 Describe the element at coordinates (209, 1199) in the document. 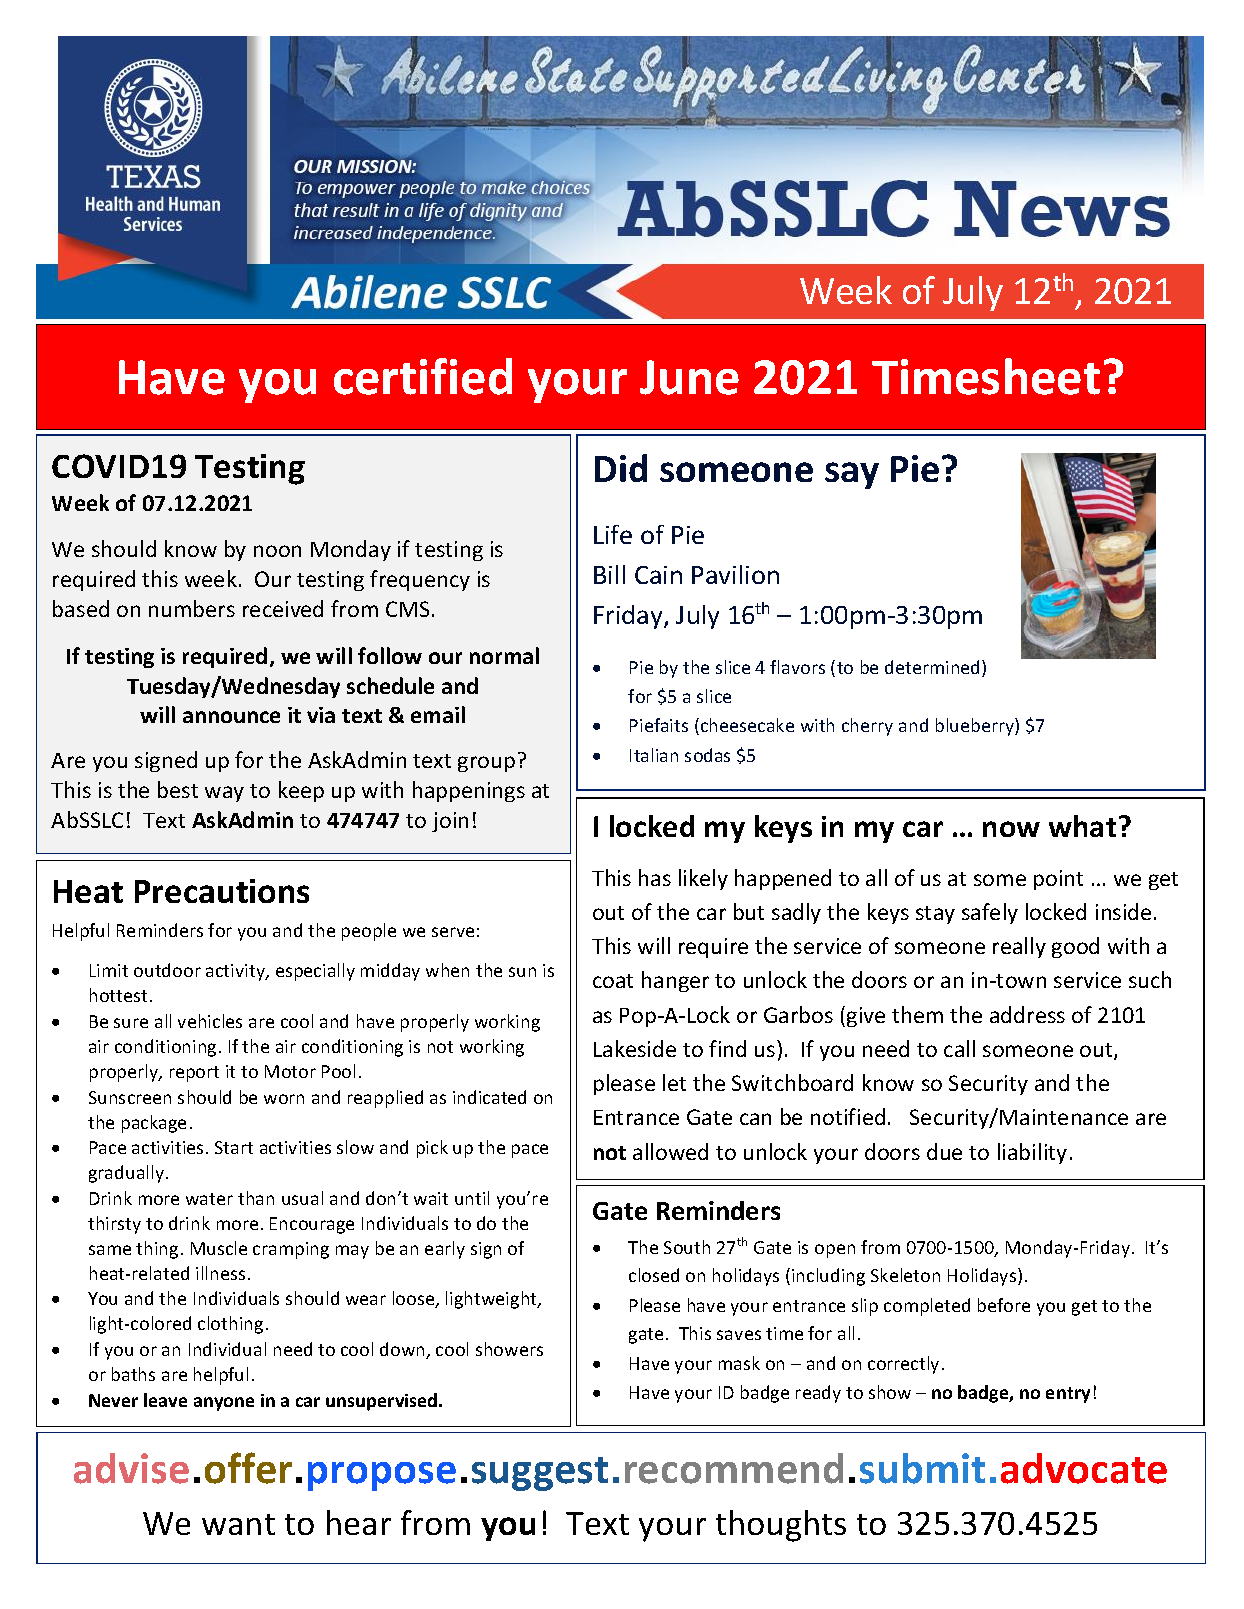

I see `water` at that location.
